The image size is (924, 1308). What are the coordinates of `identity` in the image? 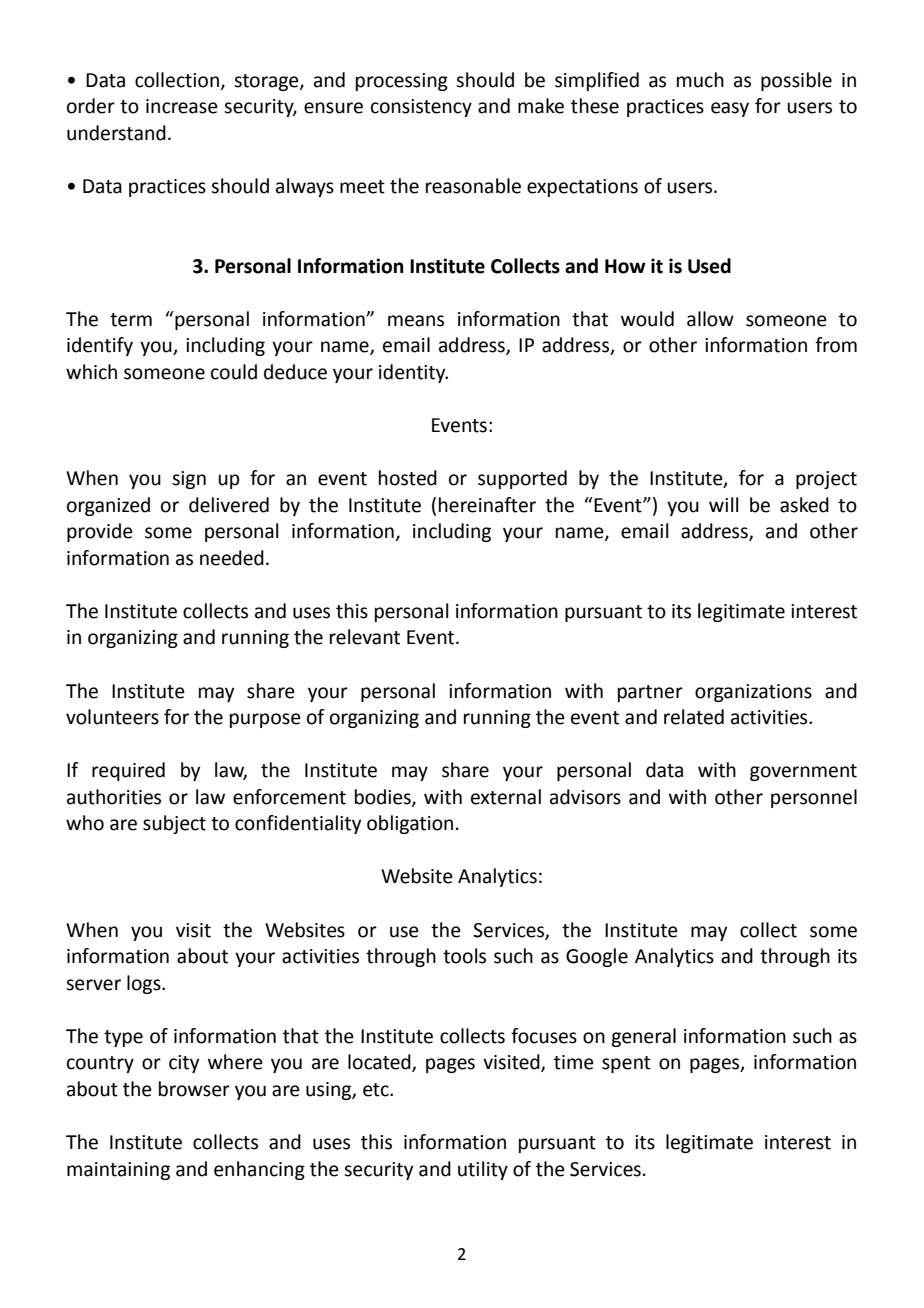 It's located at (413, 373).
